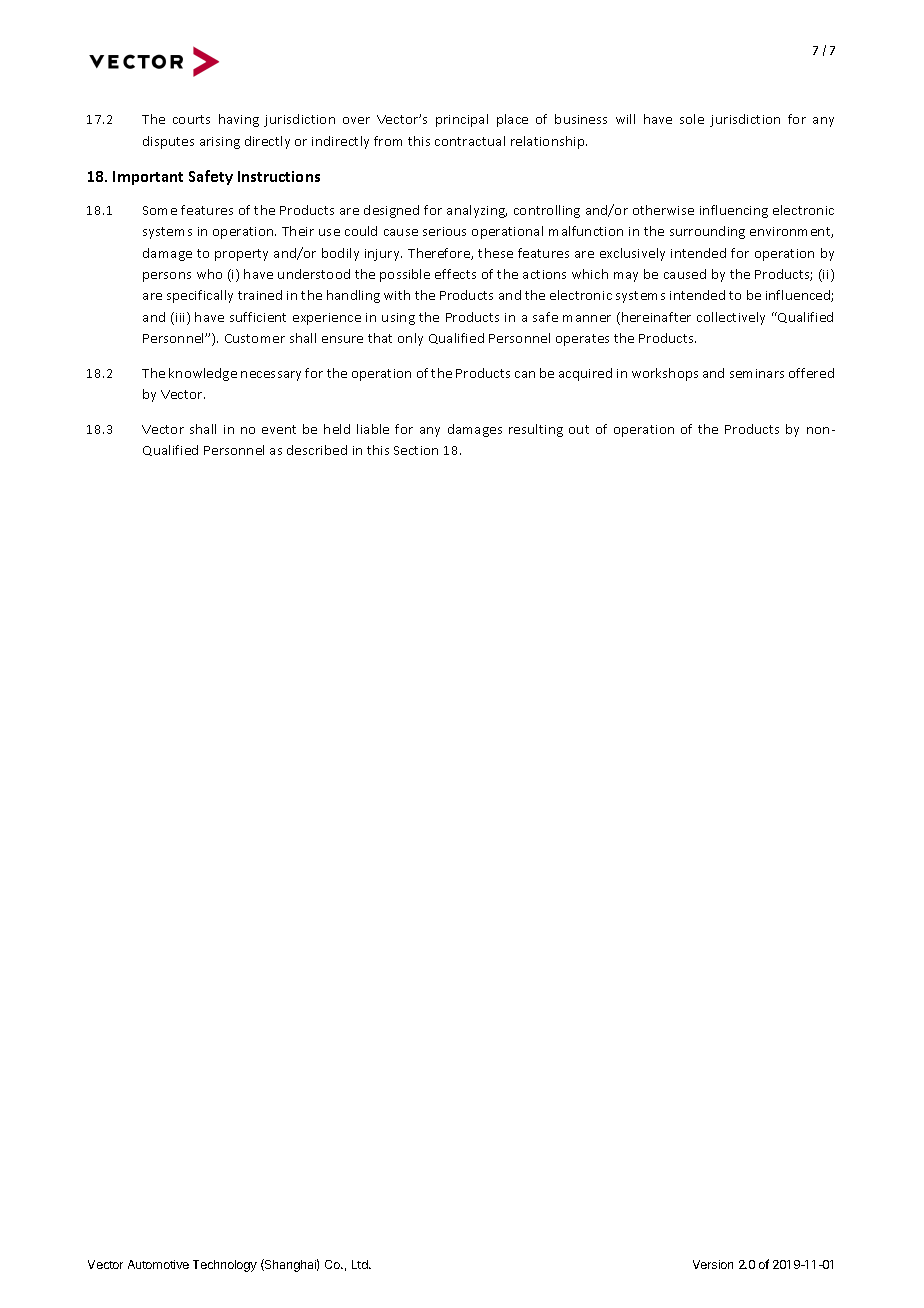 This screenshot has width=924, height=1308. I want to click on described, so click(317, 450).
